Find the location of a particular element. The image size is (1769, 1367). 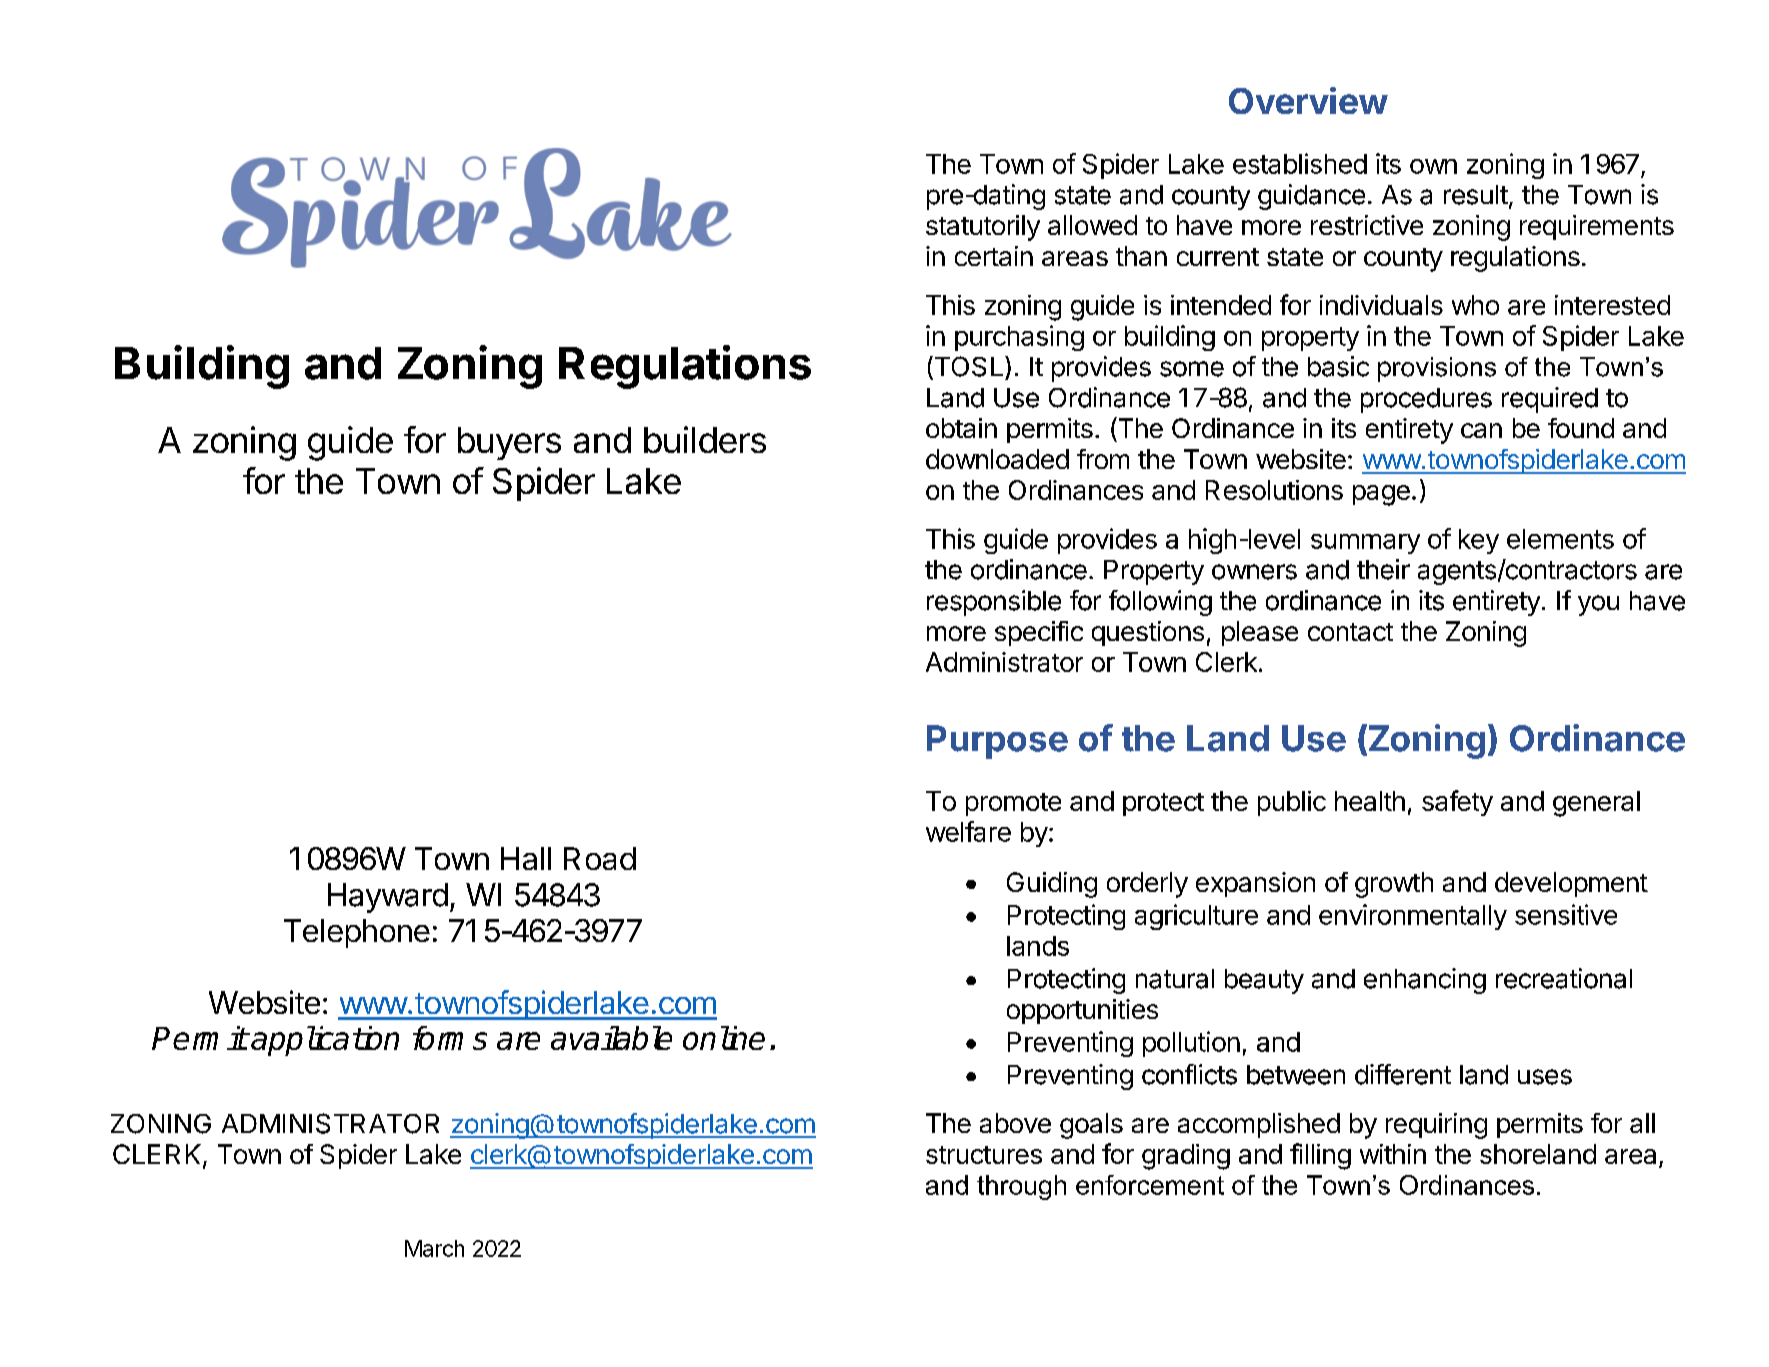

through is located at coordinates (1021, 1187).
